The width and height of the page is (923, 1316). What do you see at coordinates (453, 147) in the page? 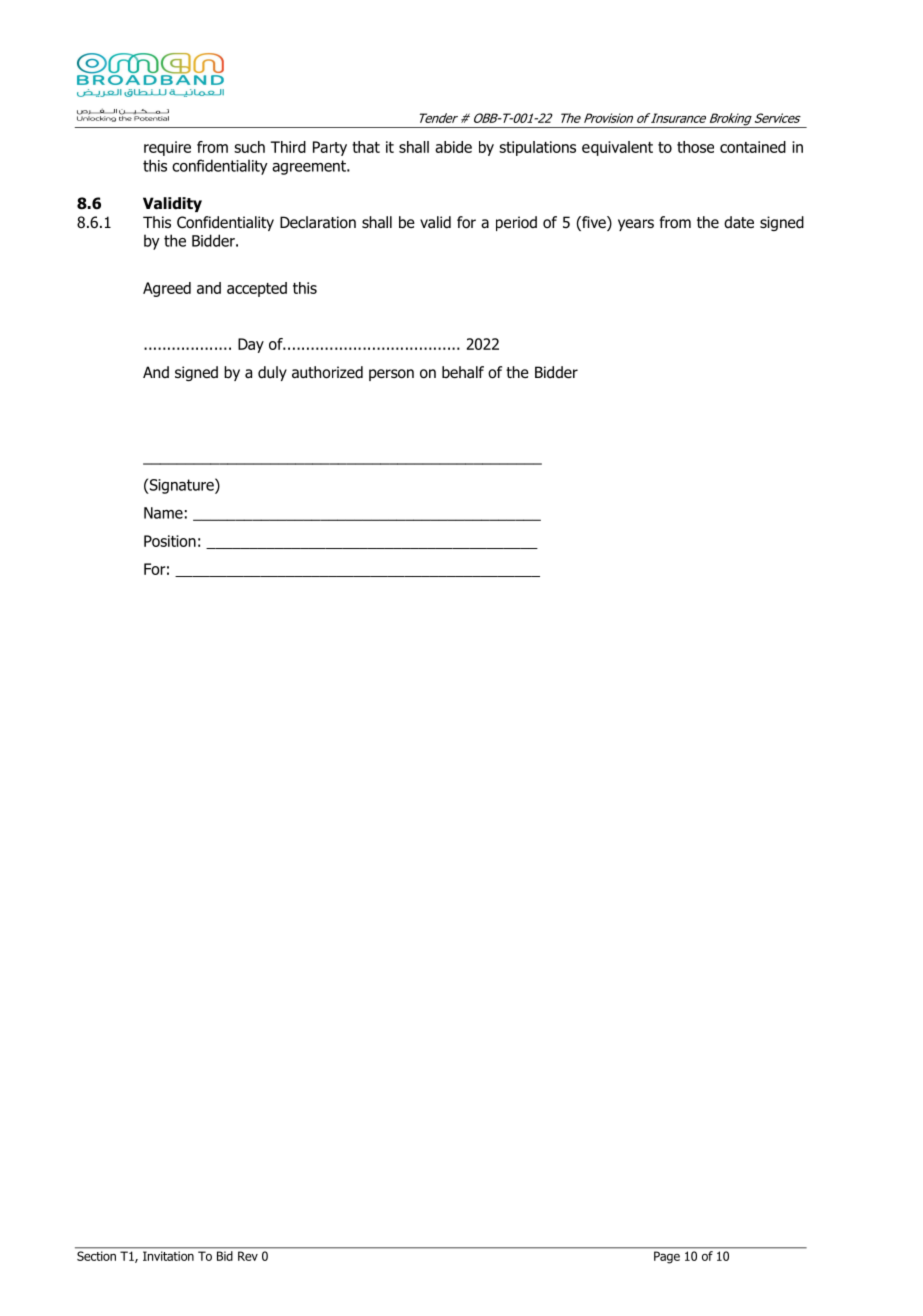
I see `abide` at bounding box center [453, 147].
